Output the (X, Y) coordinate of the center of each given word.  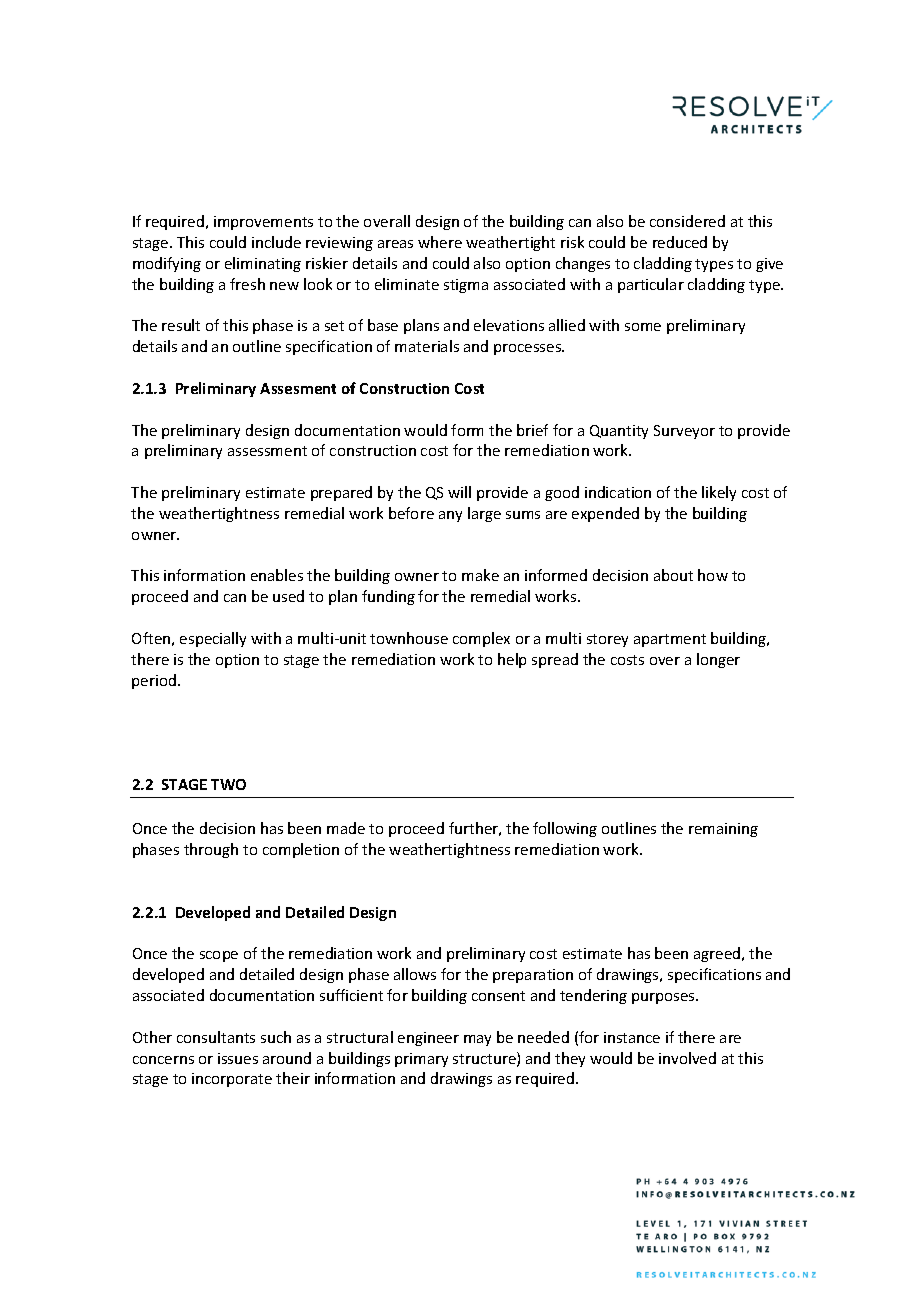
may (477, 1040)
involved (687, 1058)
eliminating (263, 264)
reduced (680, 242)
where (440, 242)
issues (238, 1058)
